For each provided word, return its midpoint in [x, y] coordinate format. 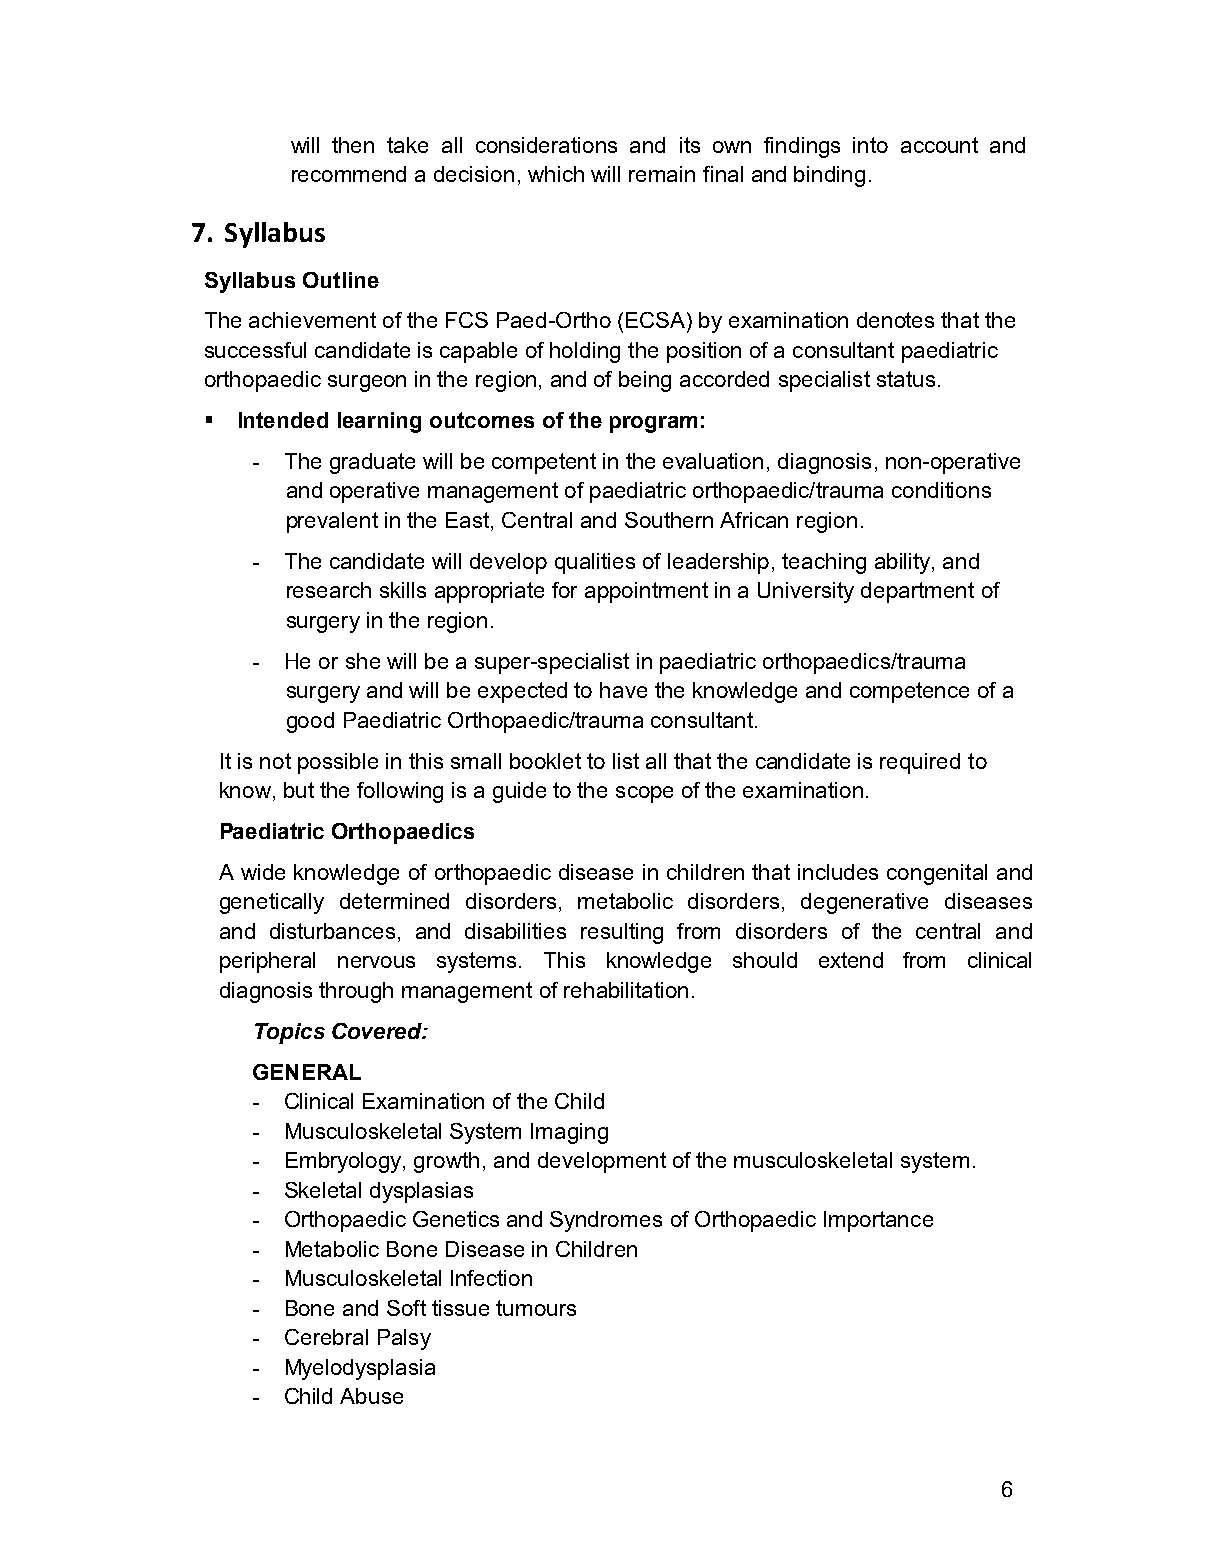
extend [851, 960]
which [556, 174]
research [329, 590]
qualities [595, 563]
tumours [536, 1308]
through [356, 992]
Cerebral [326, 1337]
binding [829, 176]
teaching [824, 563]
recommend [349, 174]
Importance [878, 1221]
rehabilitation [626, 990]
